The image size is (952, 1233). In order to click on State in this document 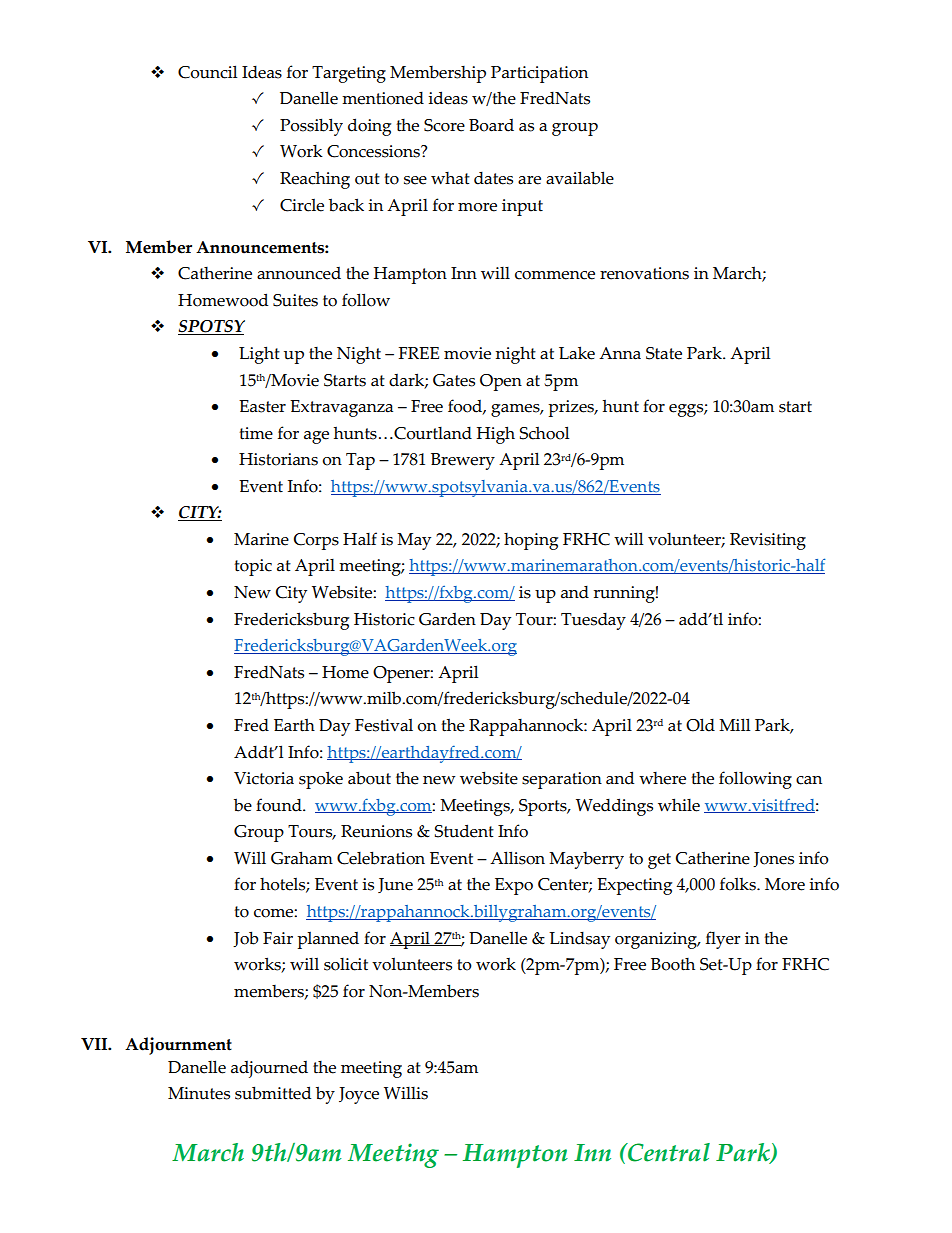, I will do `click(664, 353)`.
